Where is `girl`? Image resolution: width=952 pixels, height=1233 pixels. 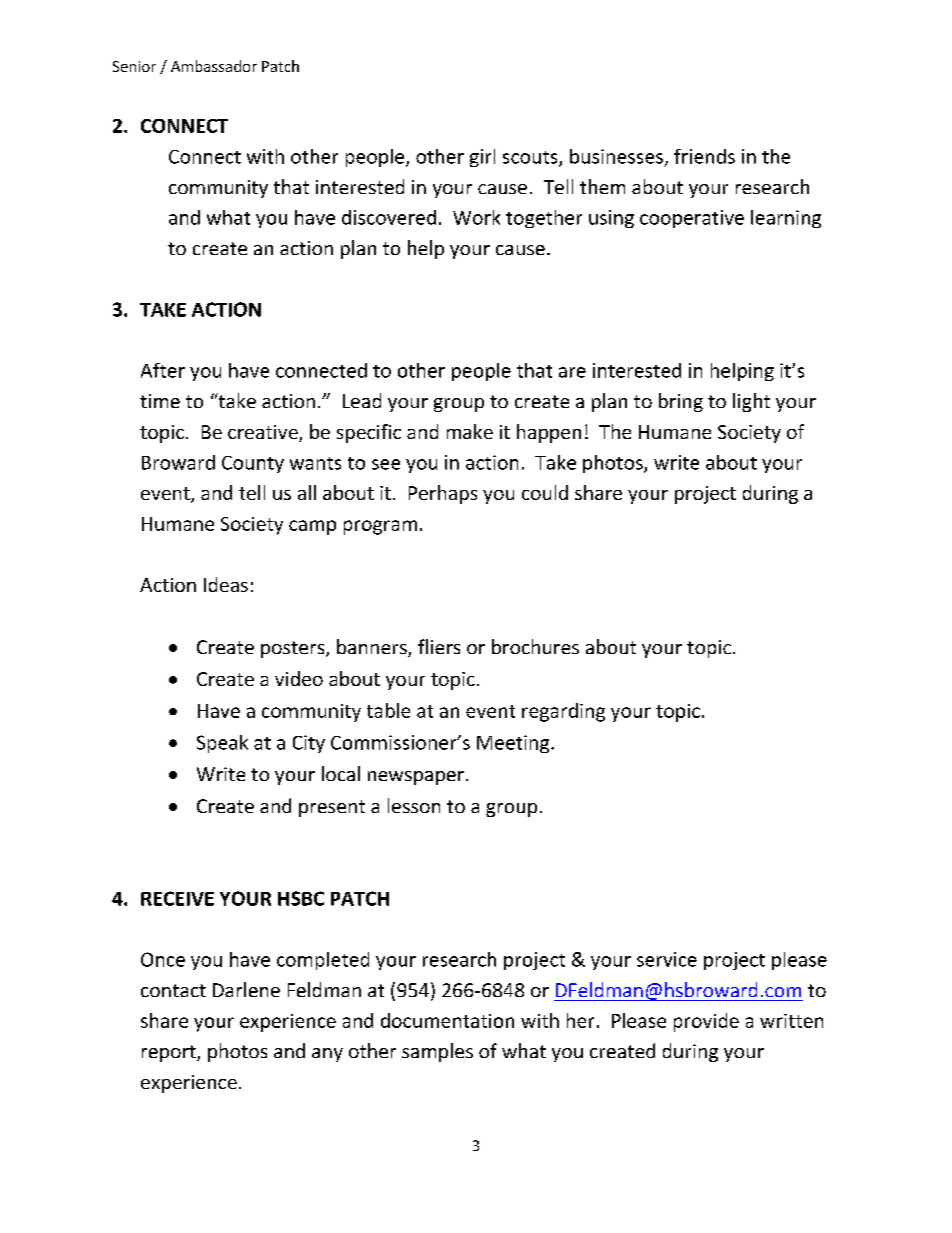
girl is located at coordinates (482, 158).
